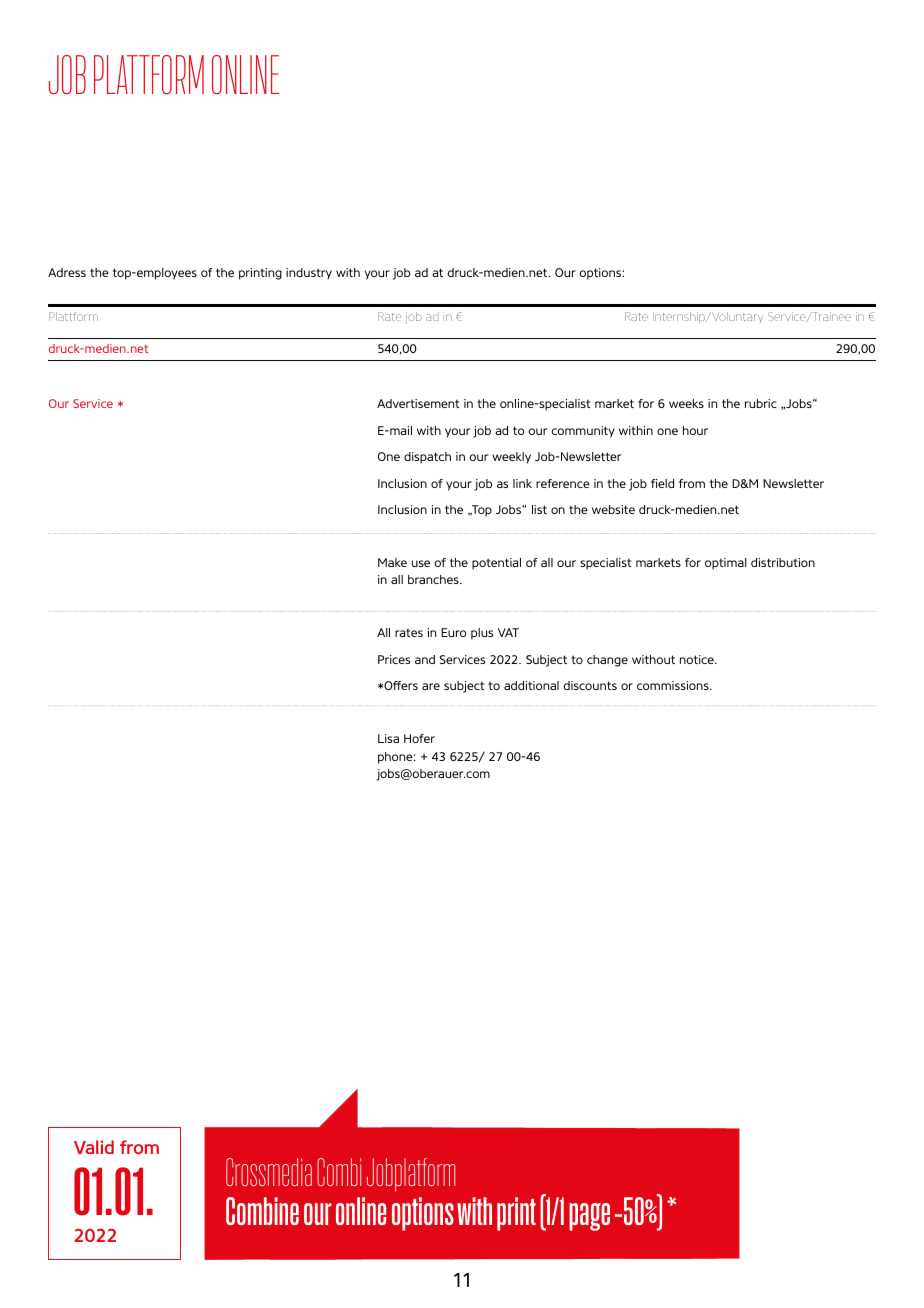  Describe the element at coordinates (392, 562) in the screenshot. I see `Make` at that location.
